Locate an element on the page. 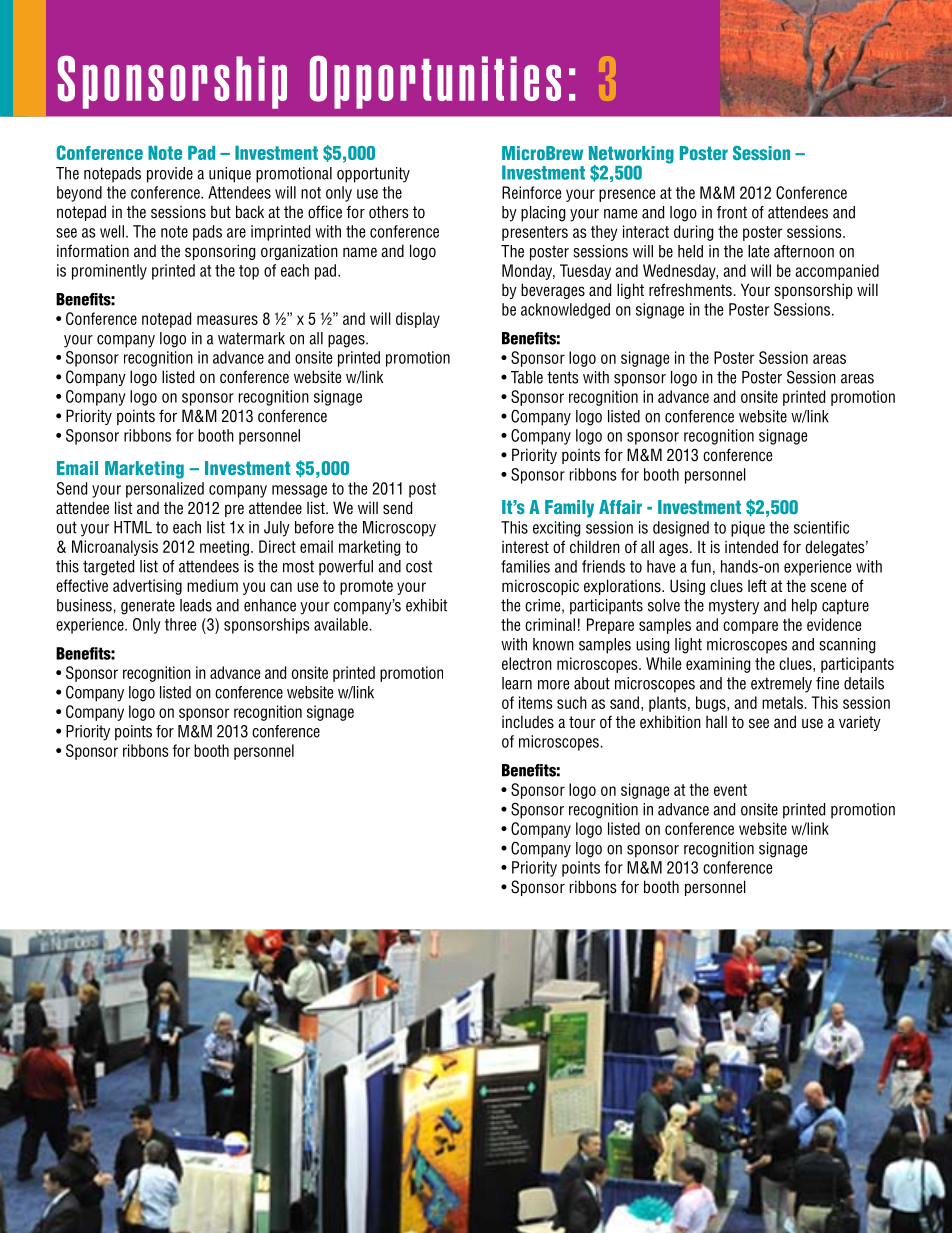  includes is located at coordinates (528, 722).
